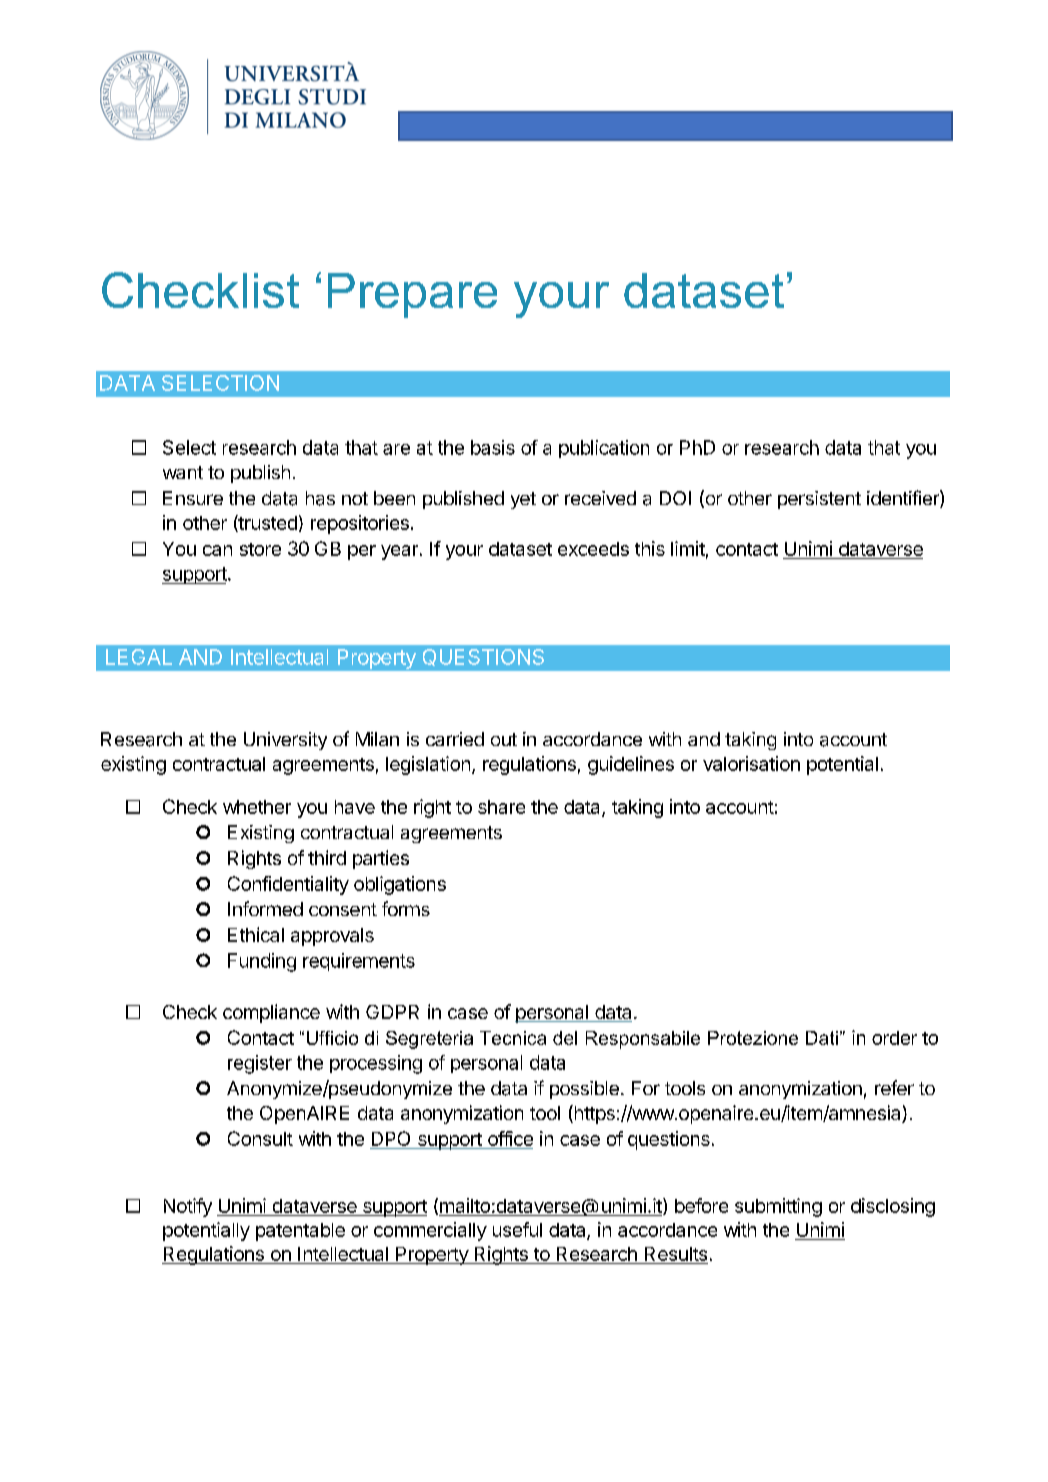 Image resolution: width=1048 pixels, height=1482 pixels. I want to click on Dati, so click(822, 1038).
